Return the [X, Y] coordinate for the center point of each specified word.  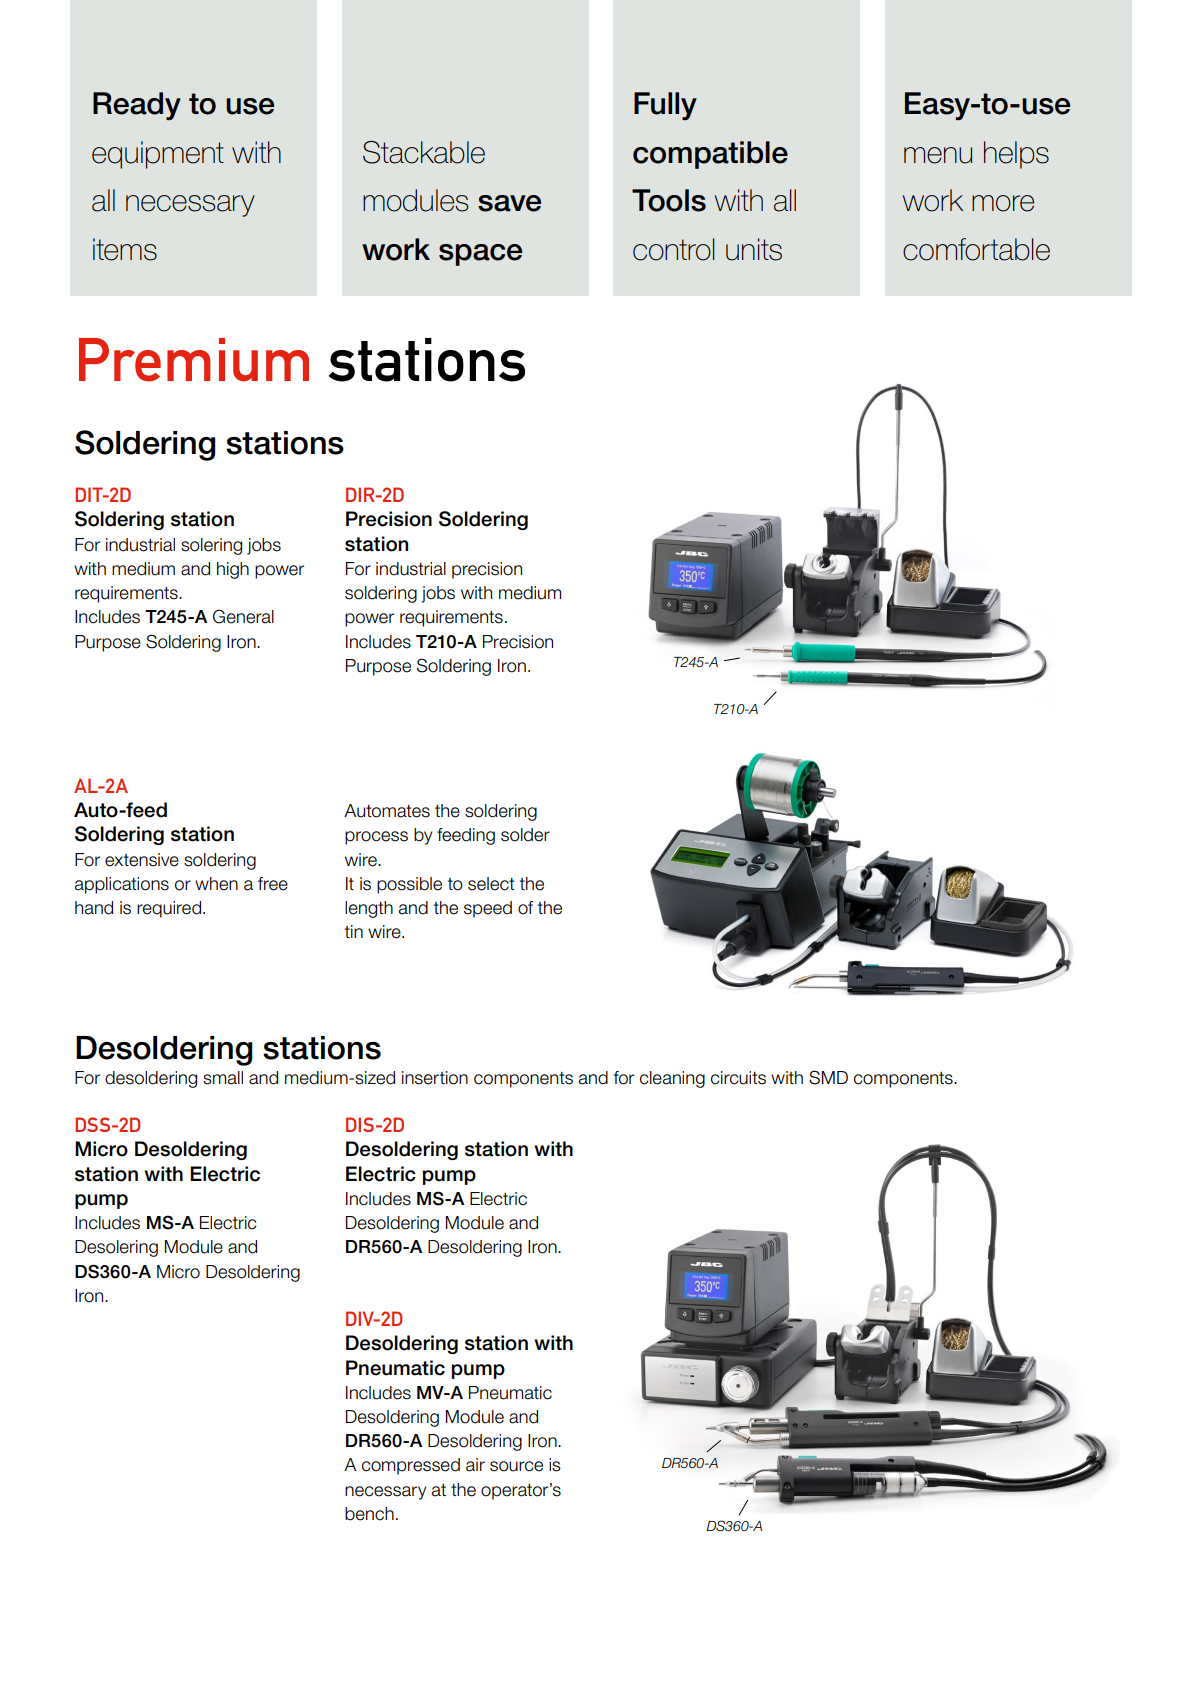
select [491, 884]
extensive [142, 860]
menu [938, 155]
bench [369, 1514]
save [509, 203]
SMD [828, 1077]
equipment [158, 155]
